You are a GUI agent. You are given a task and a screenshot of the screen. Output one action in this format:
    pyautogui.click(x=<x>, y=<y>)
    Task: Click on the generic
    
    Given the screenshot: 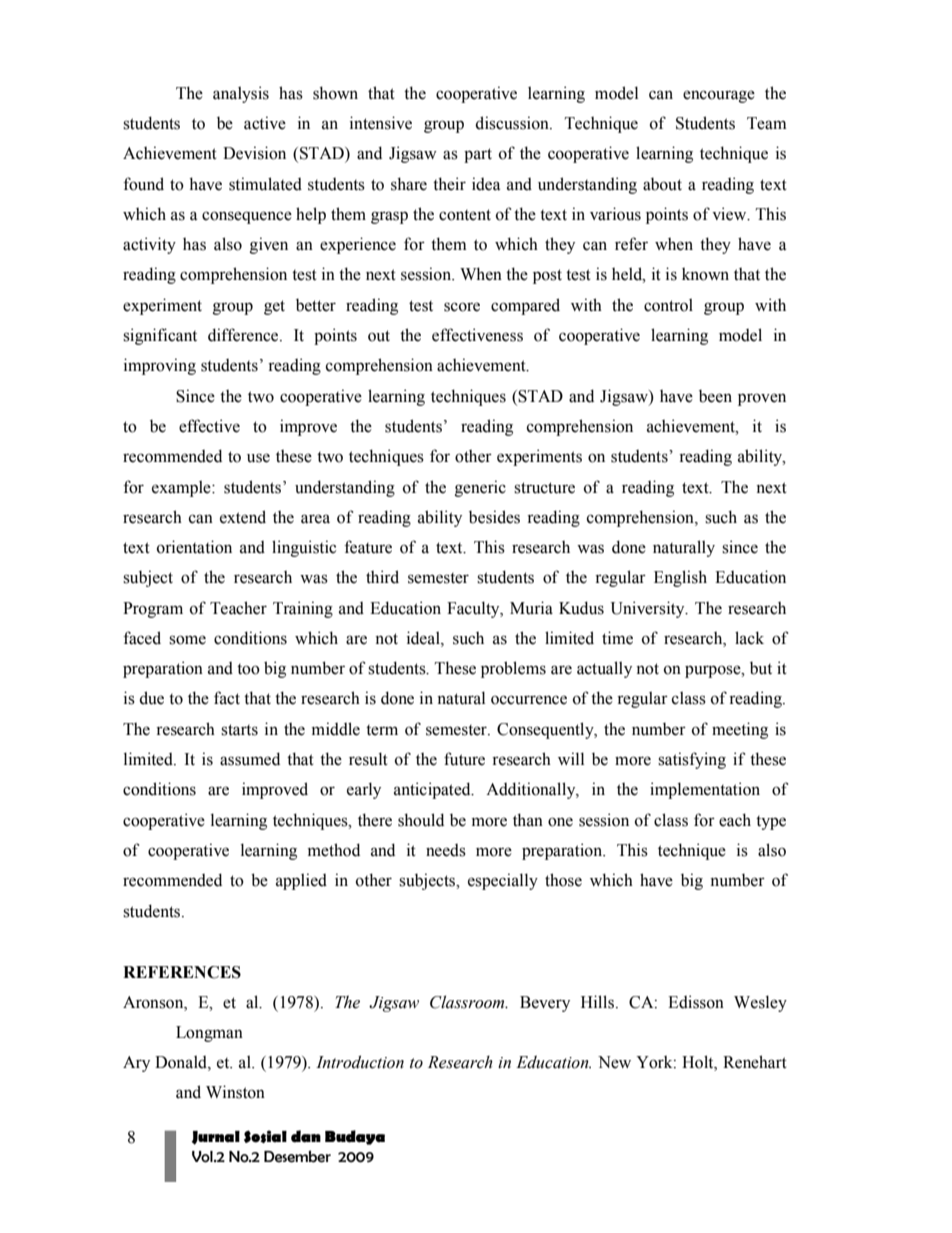 What is the action you would take?
    pyautogui.click(x=480, y=488)
